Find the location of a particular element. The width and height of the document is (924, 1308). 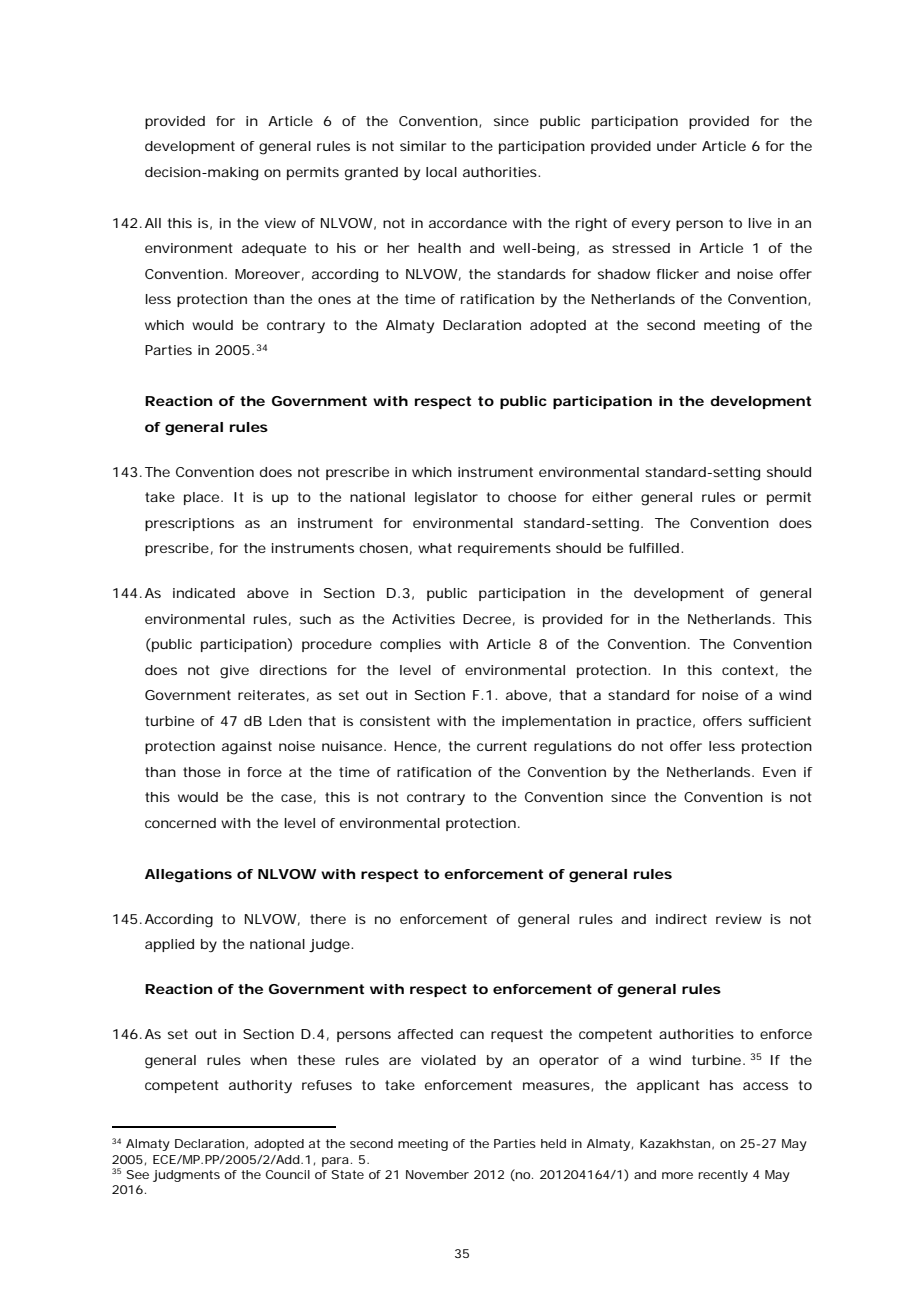

Allegations is located at coordinates (188, 876).
